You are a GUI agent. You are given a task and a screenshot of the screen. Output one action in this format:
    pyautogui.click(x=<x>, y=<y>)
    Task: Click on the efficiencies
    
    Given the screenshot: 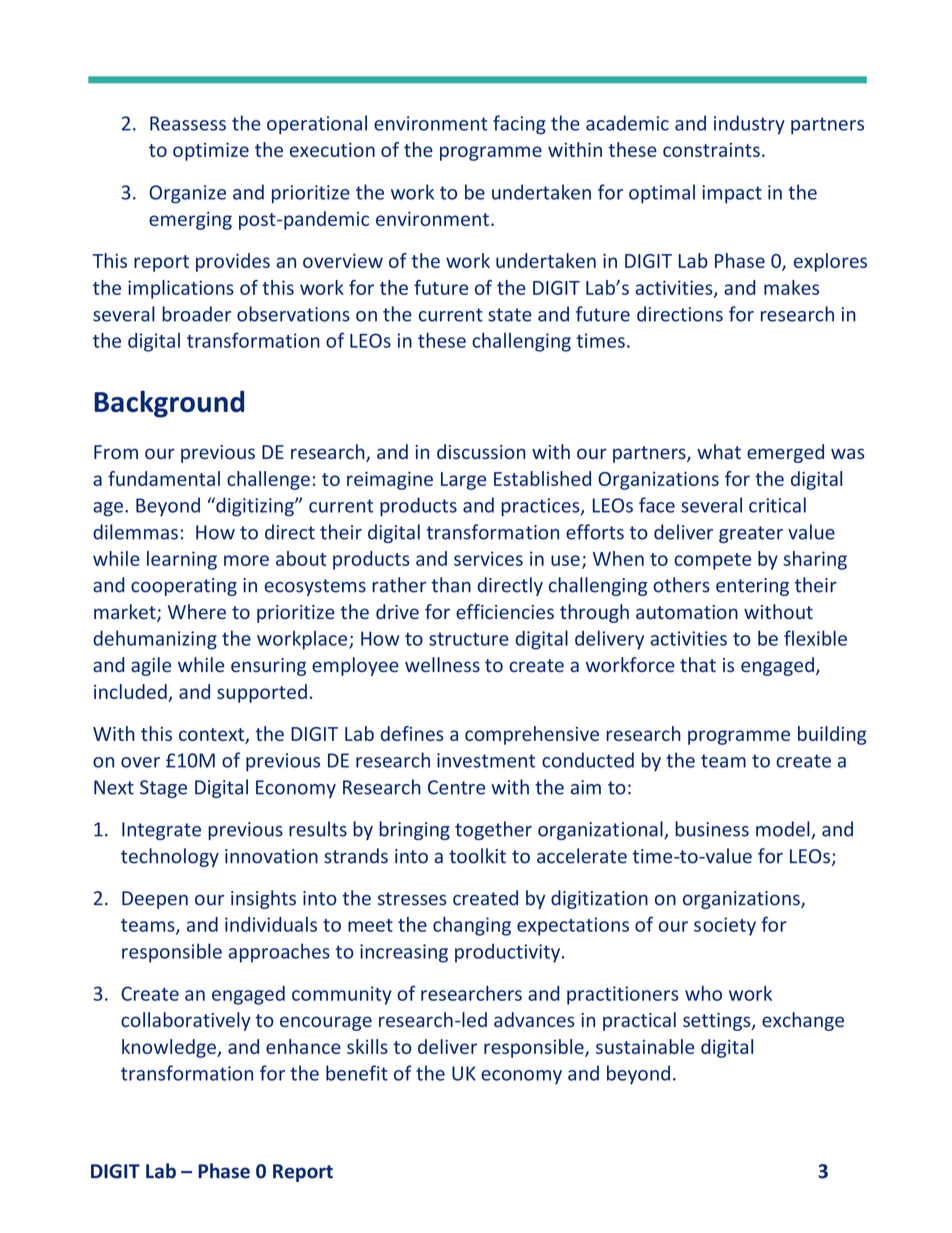 What is the action you would take?
    pyautogui.click(x=505, y=611)
